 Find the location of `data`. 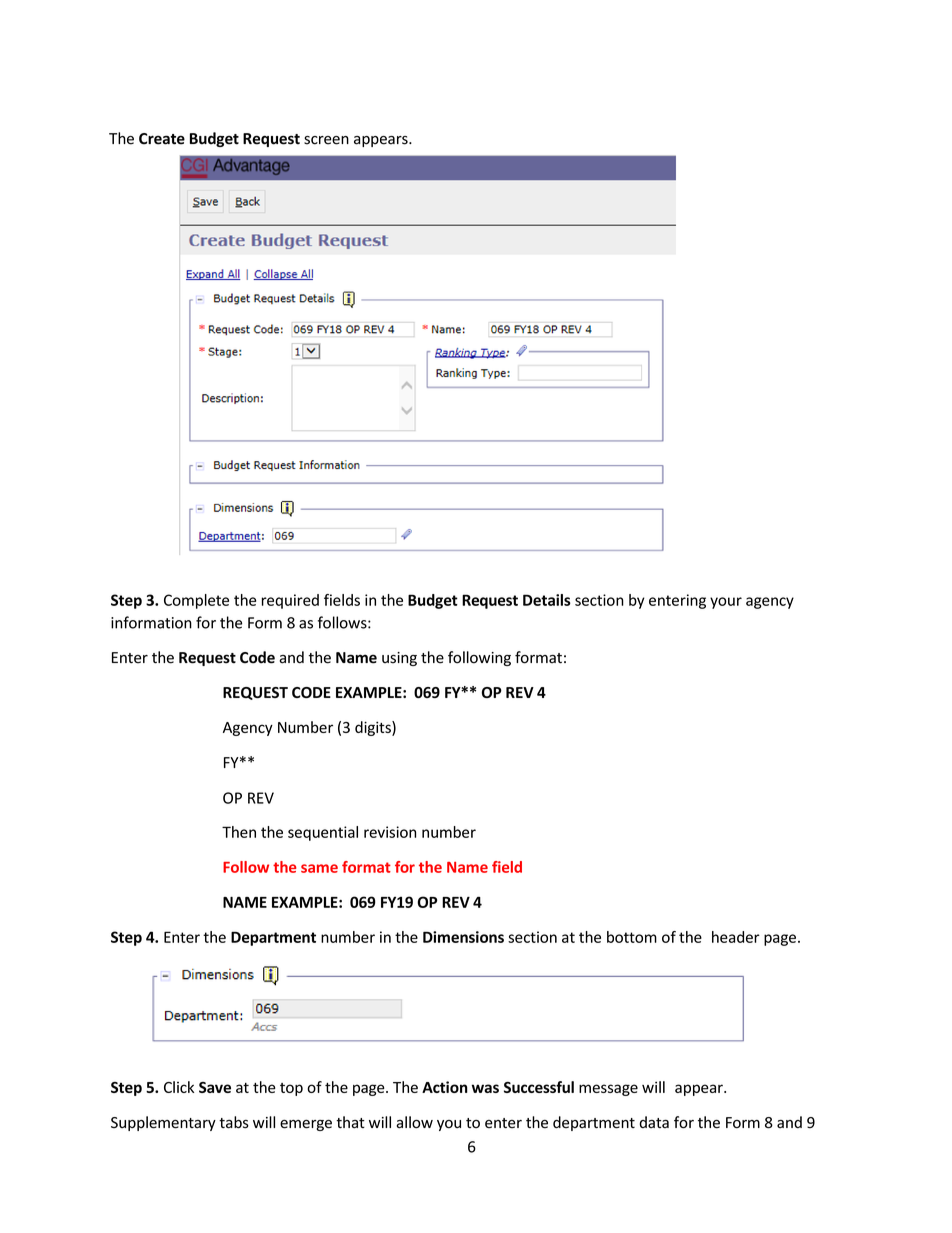

data is located at coordinates (654, 1122).
